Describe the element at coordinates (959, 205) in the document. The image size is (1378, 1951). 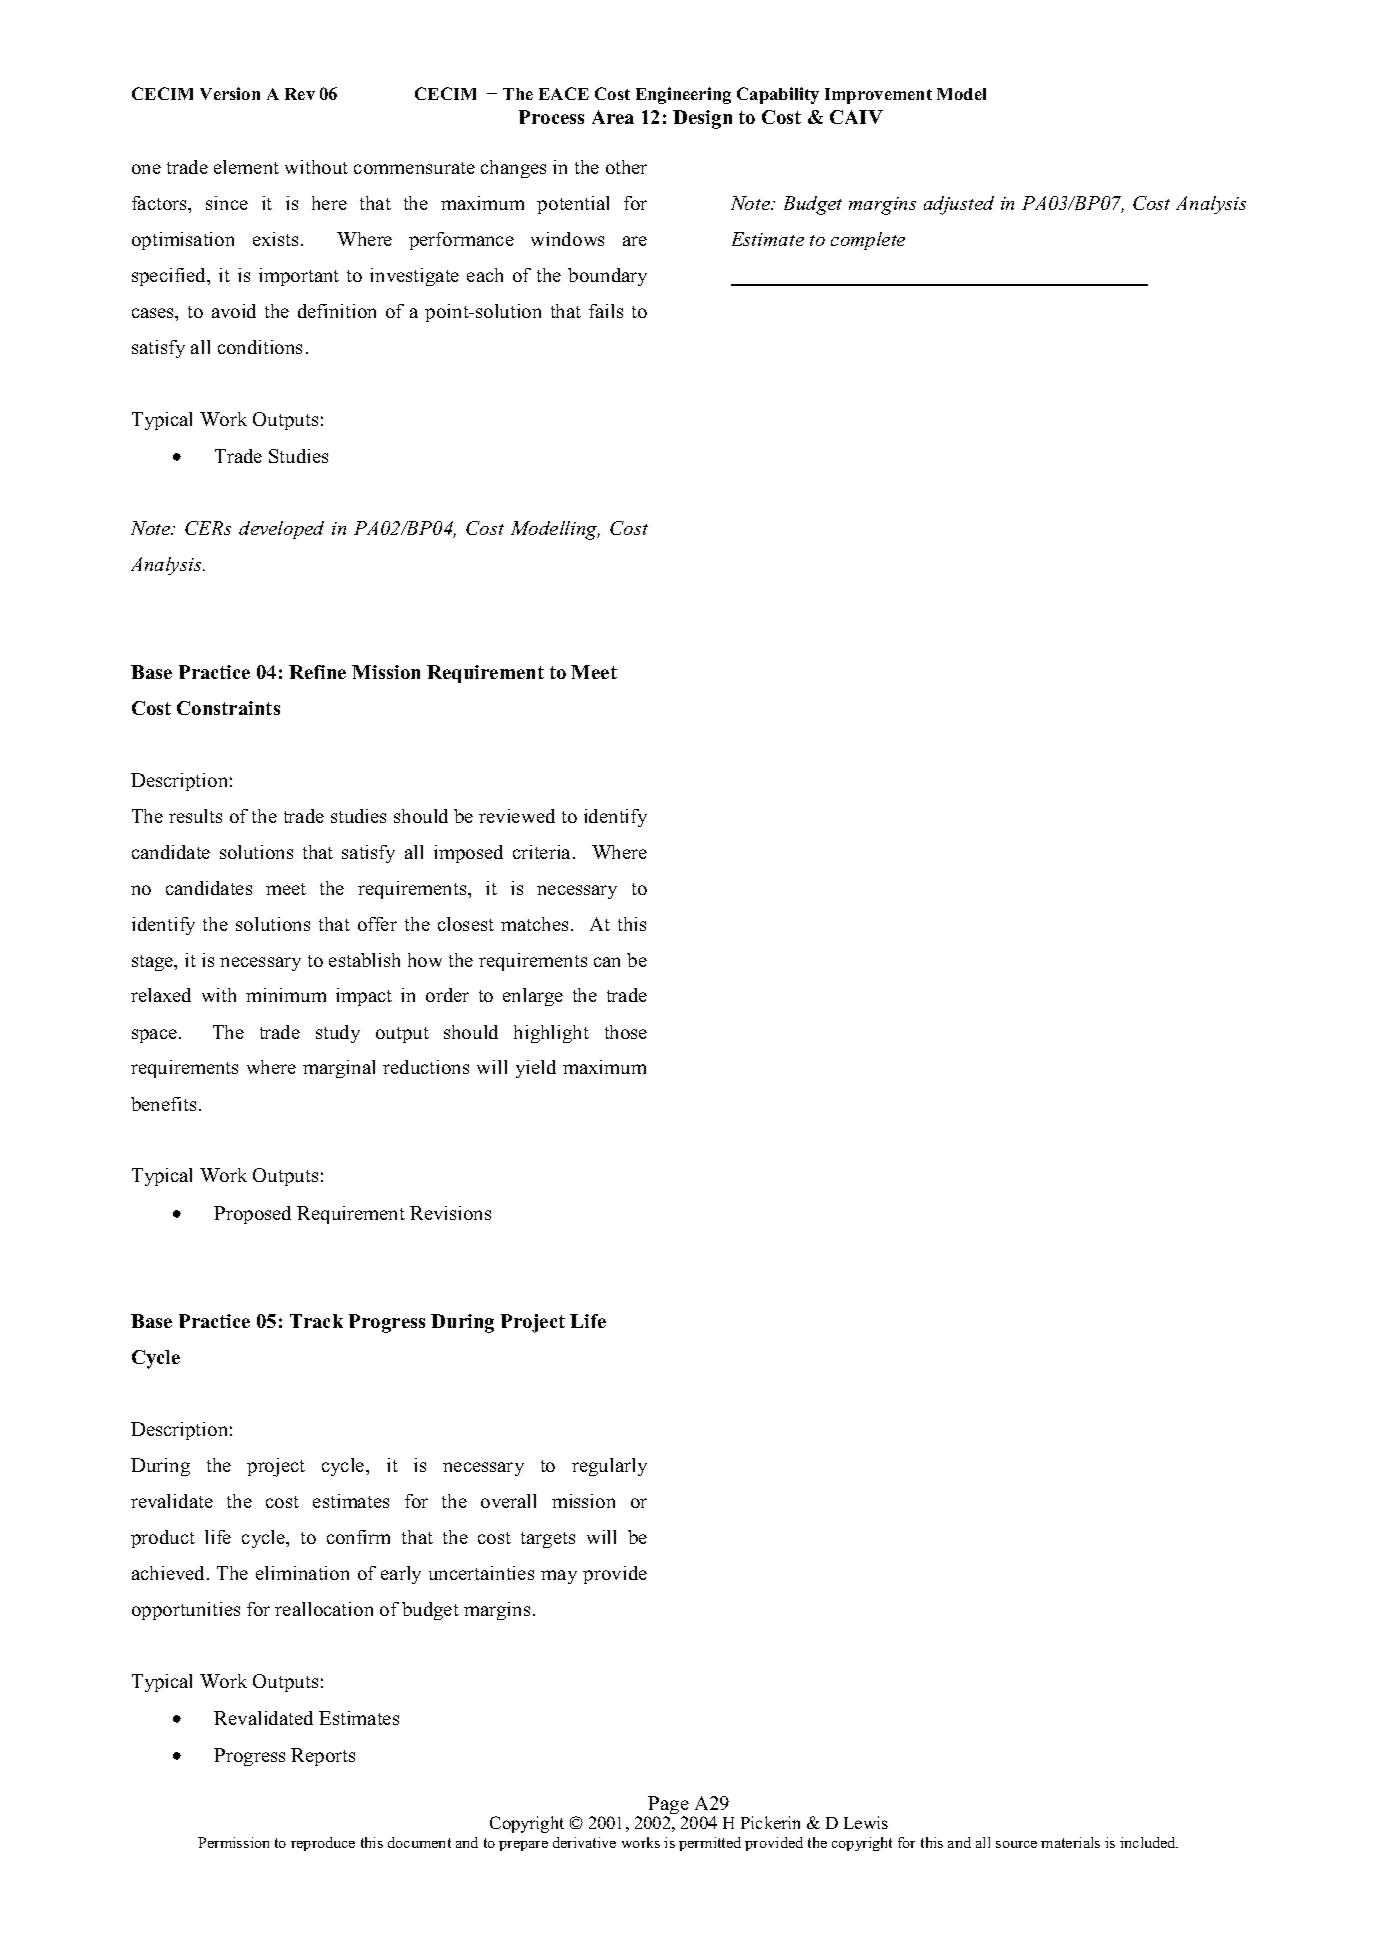
I see `adjusted` at that location.
